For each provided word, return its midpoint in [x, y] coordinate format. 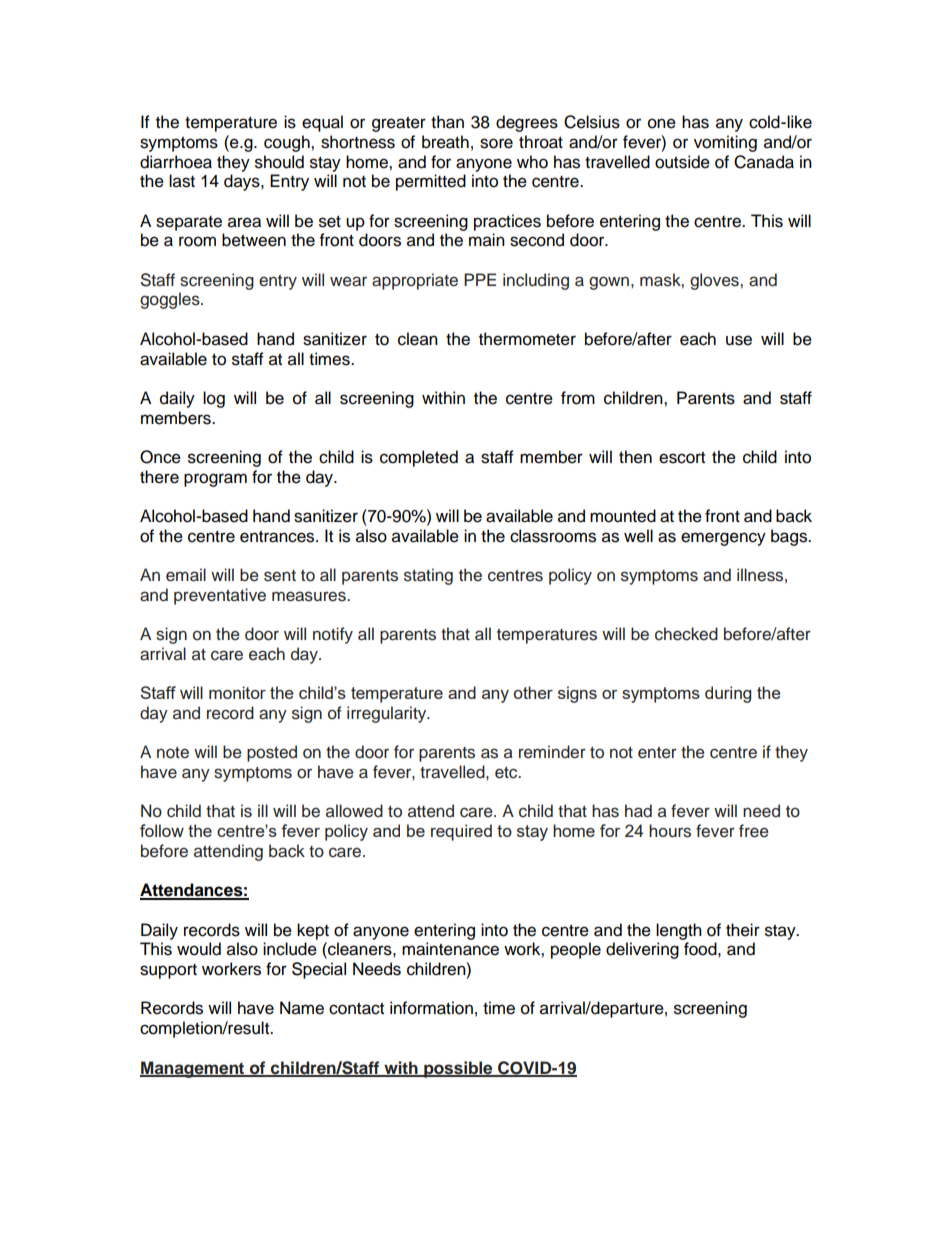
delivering [642, 950]
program [215, 480]
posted [272, 753]
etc [507, 773]
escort [682, 458]
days [243, 182]
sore [496, 143]
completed [419, 458]
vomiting [725, 143]
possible [458, 1069]
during [728, 694]
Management [193, 1069]
